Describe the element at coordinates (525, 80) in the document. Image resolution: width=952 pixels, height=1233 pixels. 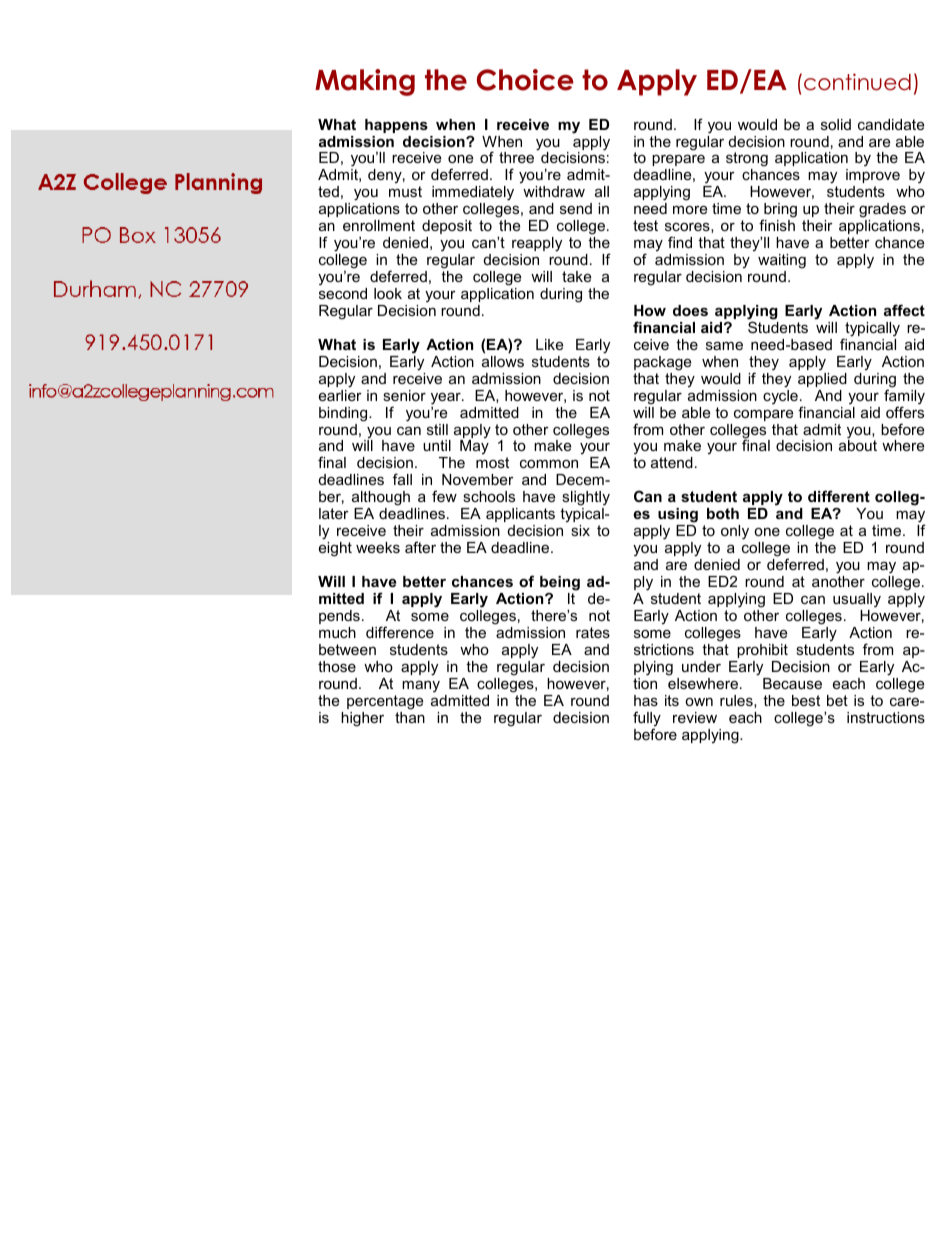
I see `Choice` at that location.
